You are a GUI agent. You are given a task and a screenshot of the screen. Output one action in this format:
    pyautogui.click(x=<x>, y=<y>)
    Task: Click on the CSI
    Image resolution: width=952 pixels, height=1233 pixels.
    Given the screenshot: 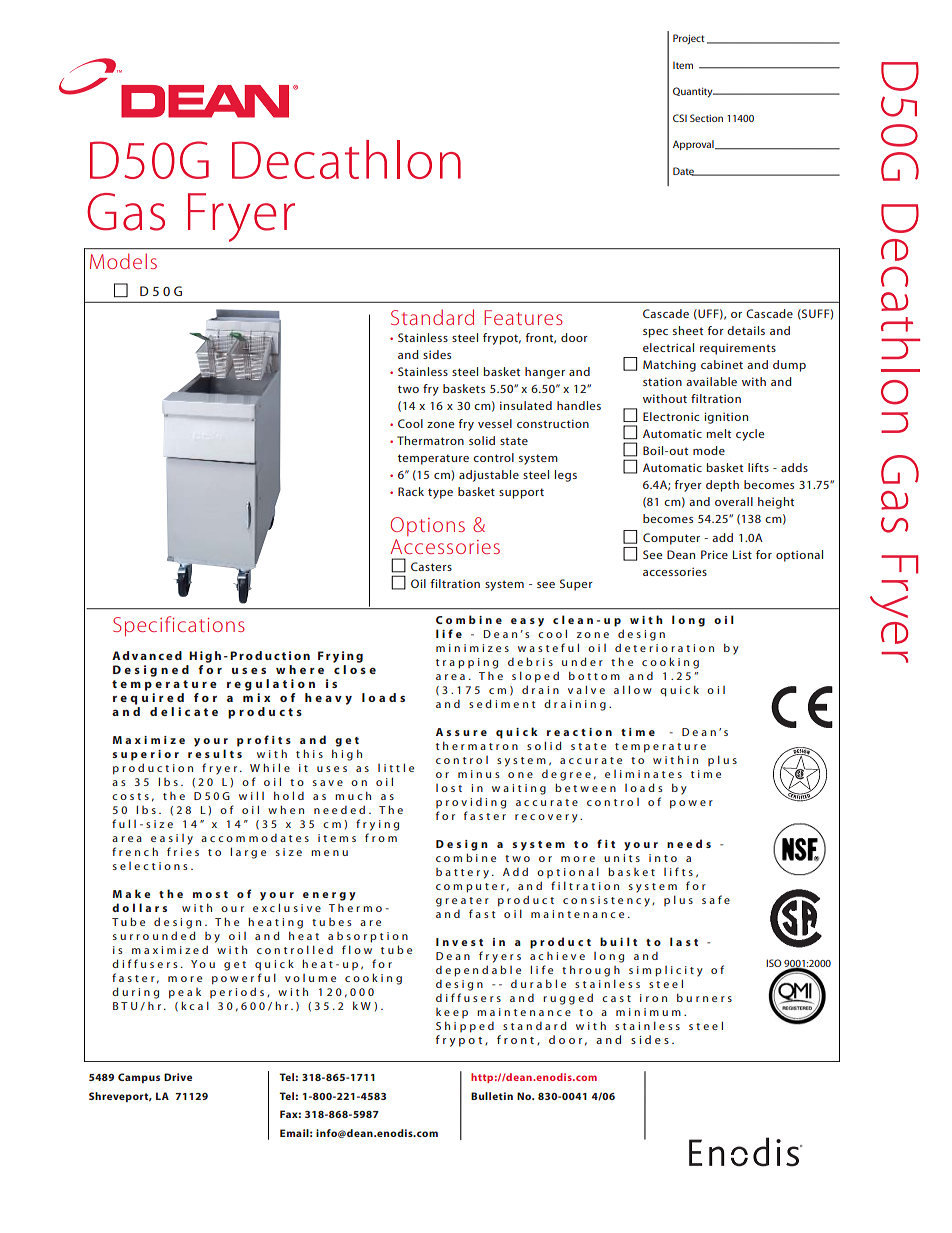 What is the action you would take?
    pyautogui.click(x=680, y=118)
